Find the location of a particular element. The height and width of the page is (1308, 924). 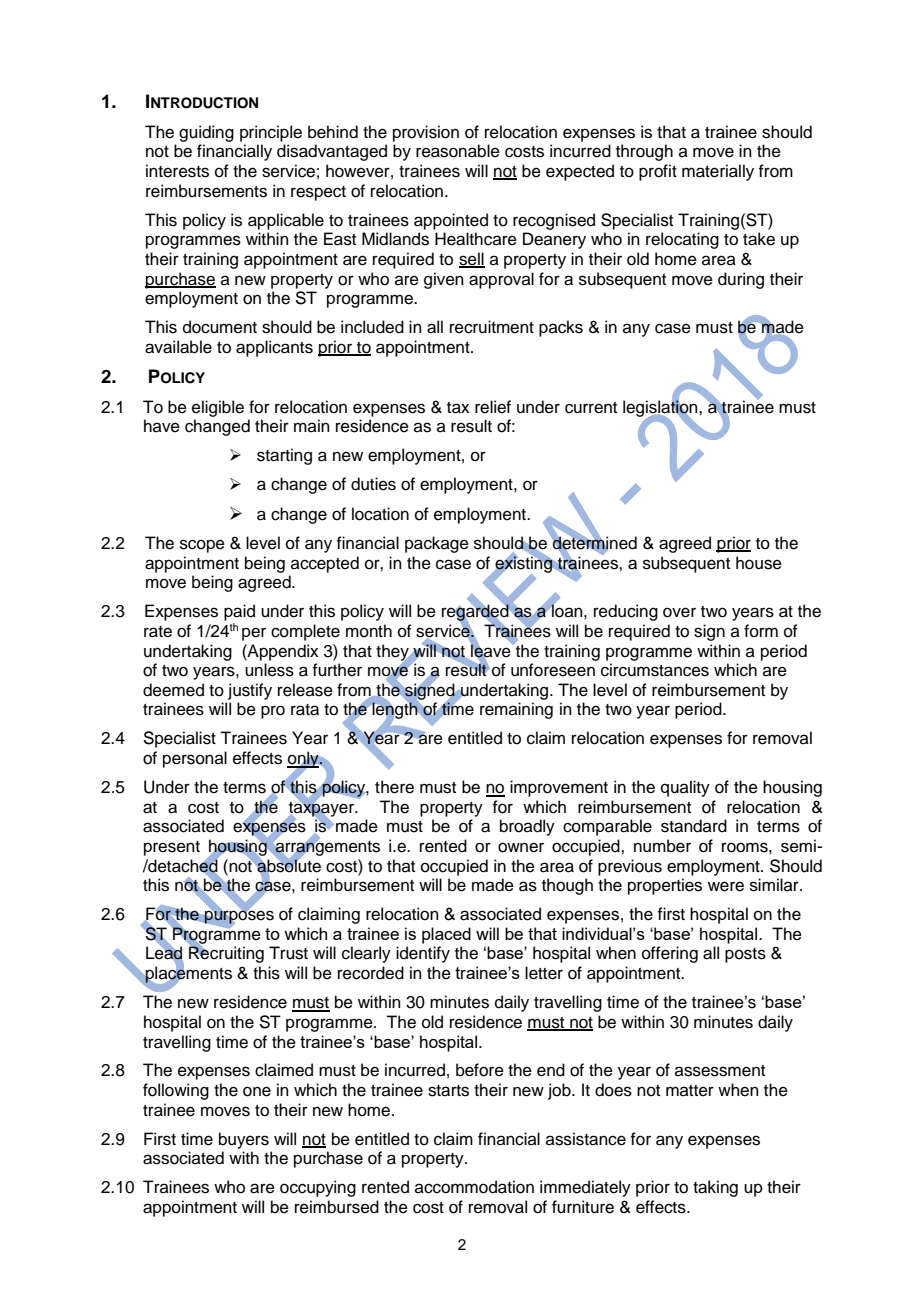

materially is located at coordinates (718, 172).
